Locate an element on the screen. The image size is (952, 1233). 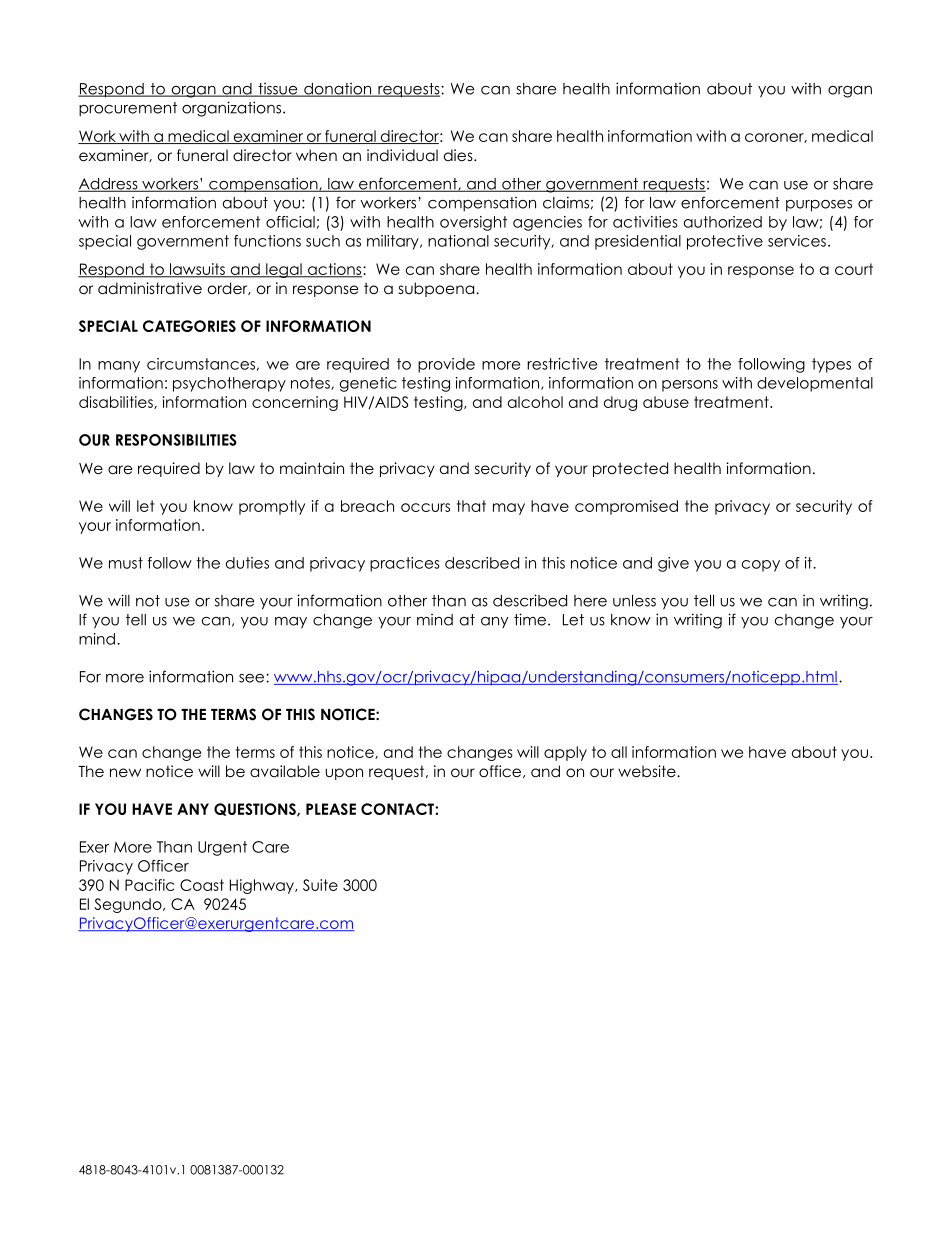
dies is located at coordinates (459, 155).
